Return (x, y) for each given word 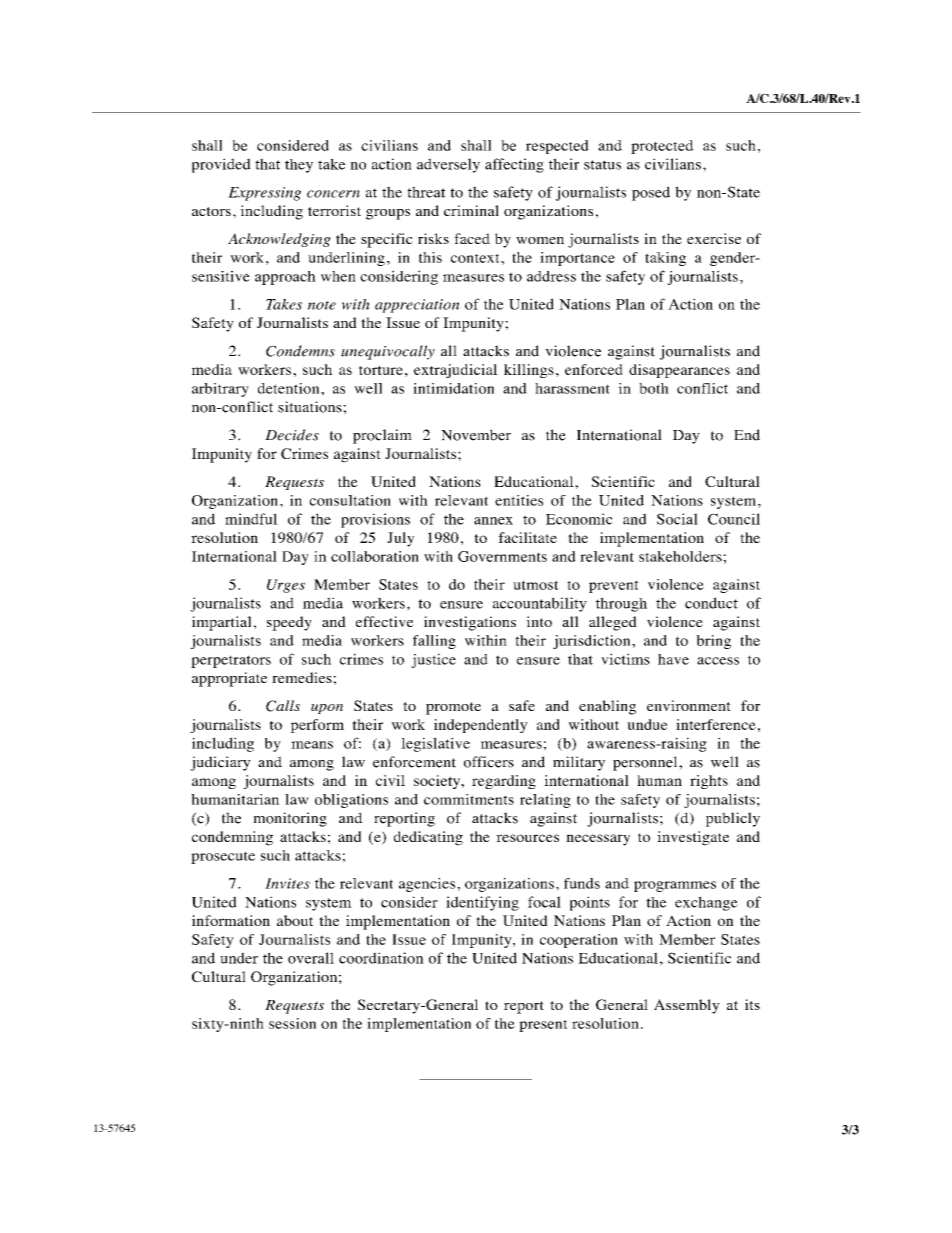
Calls (283, 706)
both (654, 388)
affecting (514, 165)
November (476, 435)
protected (662, 147)
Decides (292, 435)
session (292, 1023)
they (299, 166)
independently (481, 726)
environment (689, 705)
